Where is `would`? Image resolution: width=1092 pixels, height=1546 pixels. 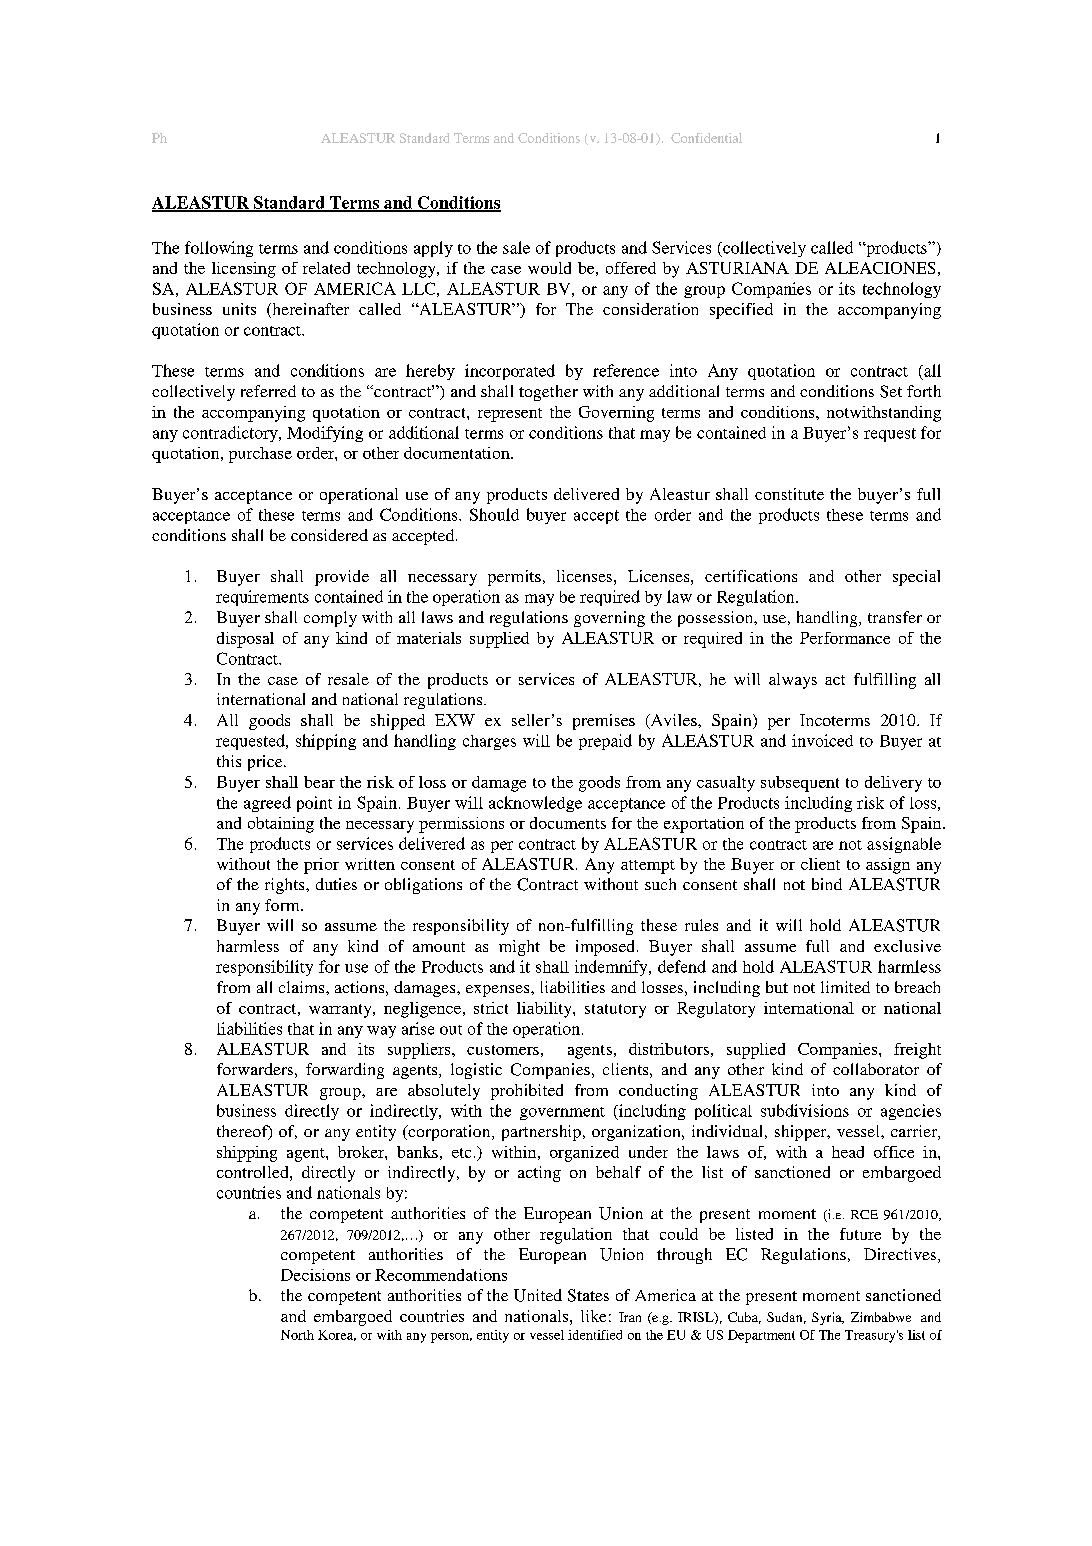 would is located at coordinates (549, 268).
